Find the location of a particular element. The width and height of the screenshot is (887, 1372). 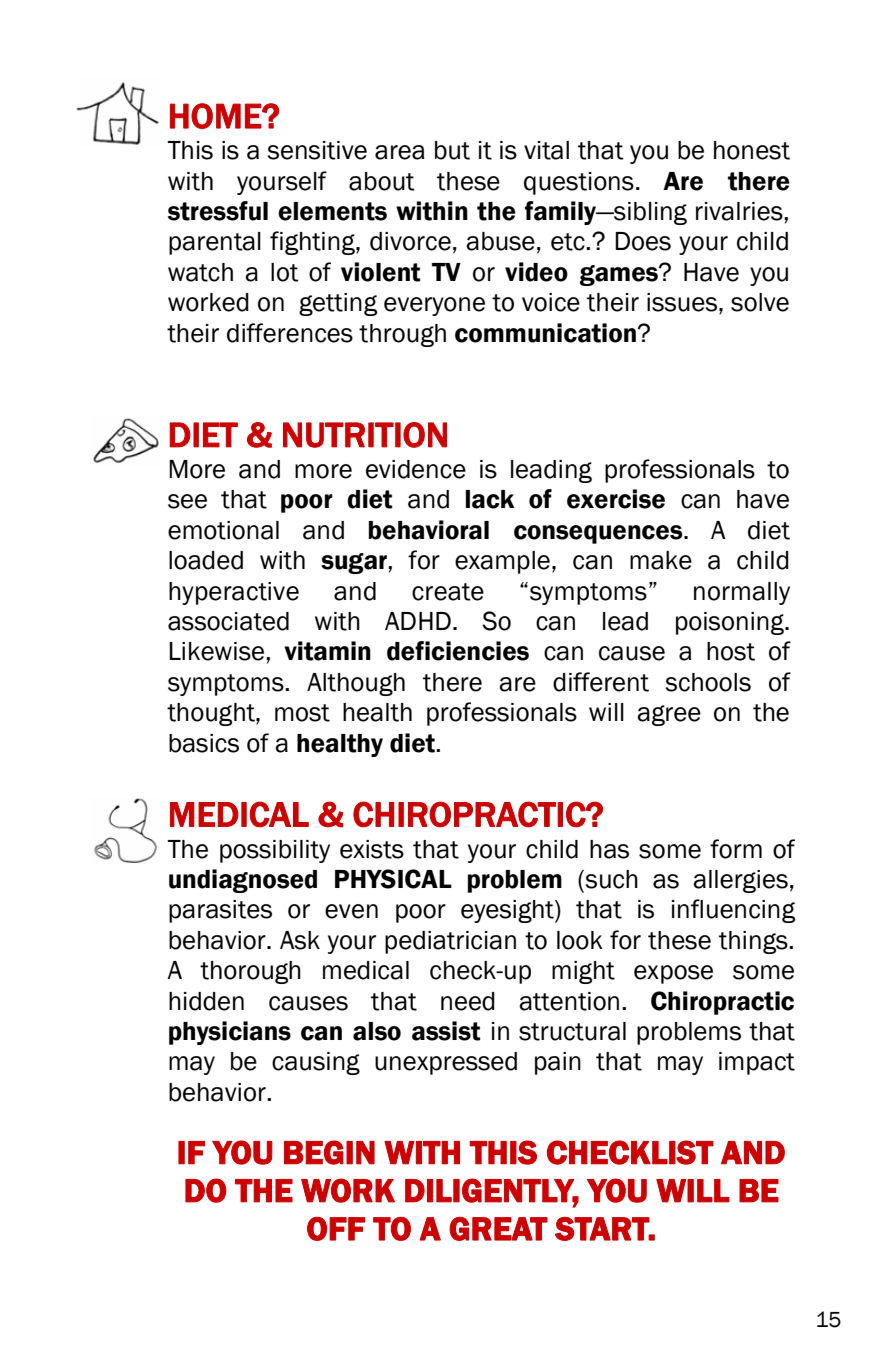

possibility is located at coordinates (275, 851).
